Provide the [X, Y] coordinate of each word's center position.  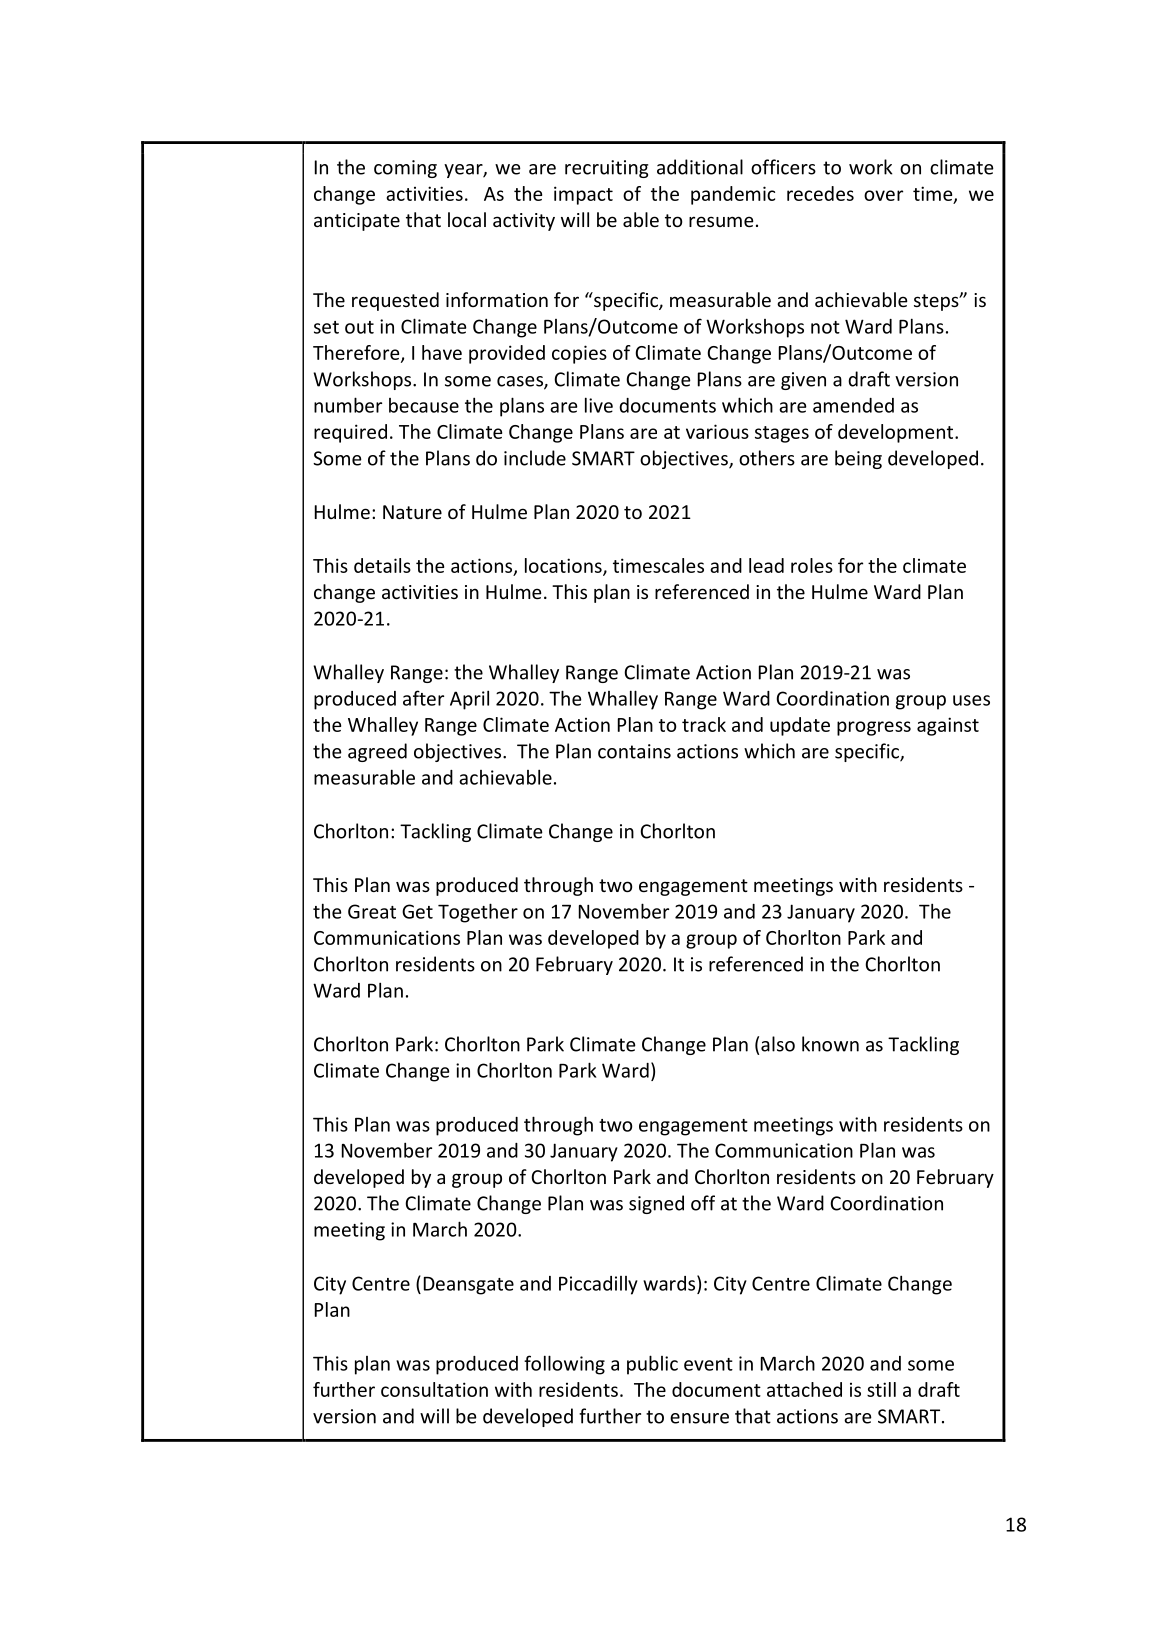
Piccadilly [598, 1285]
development [897, 433]
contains [634, 751]
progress [874, 728]
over [883, 195]
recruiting [606, 169]
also [778, 1044]
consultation [434, 1389]
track [704, 724]
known [830, 1044]
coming [405, 169]
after [423, 698]
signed [656, 1204]
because [424, 405]
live [599, 405]
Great [372, 911]
